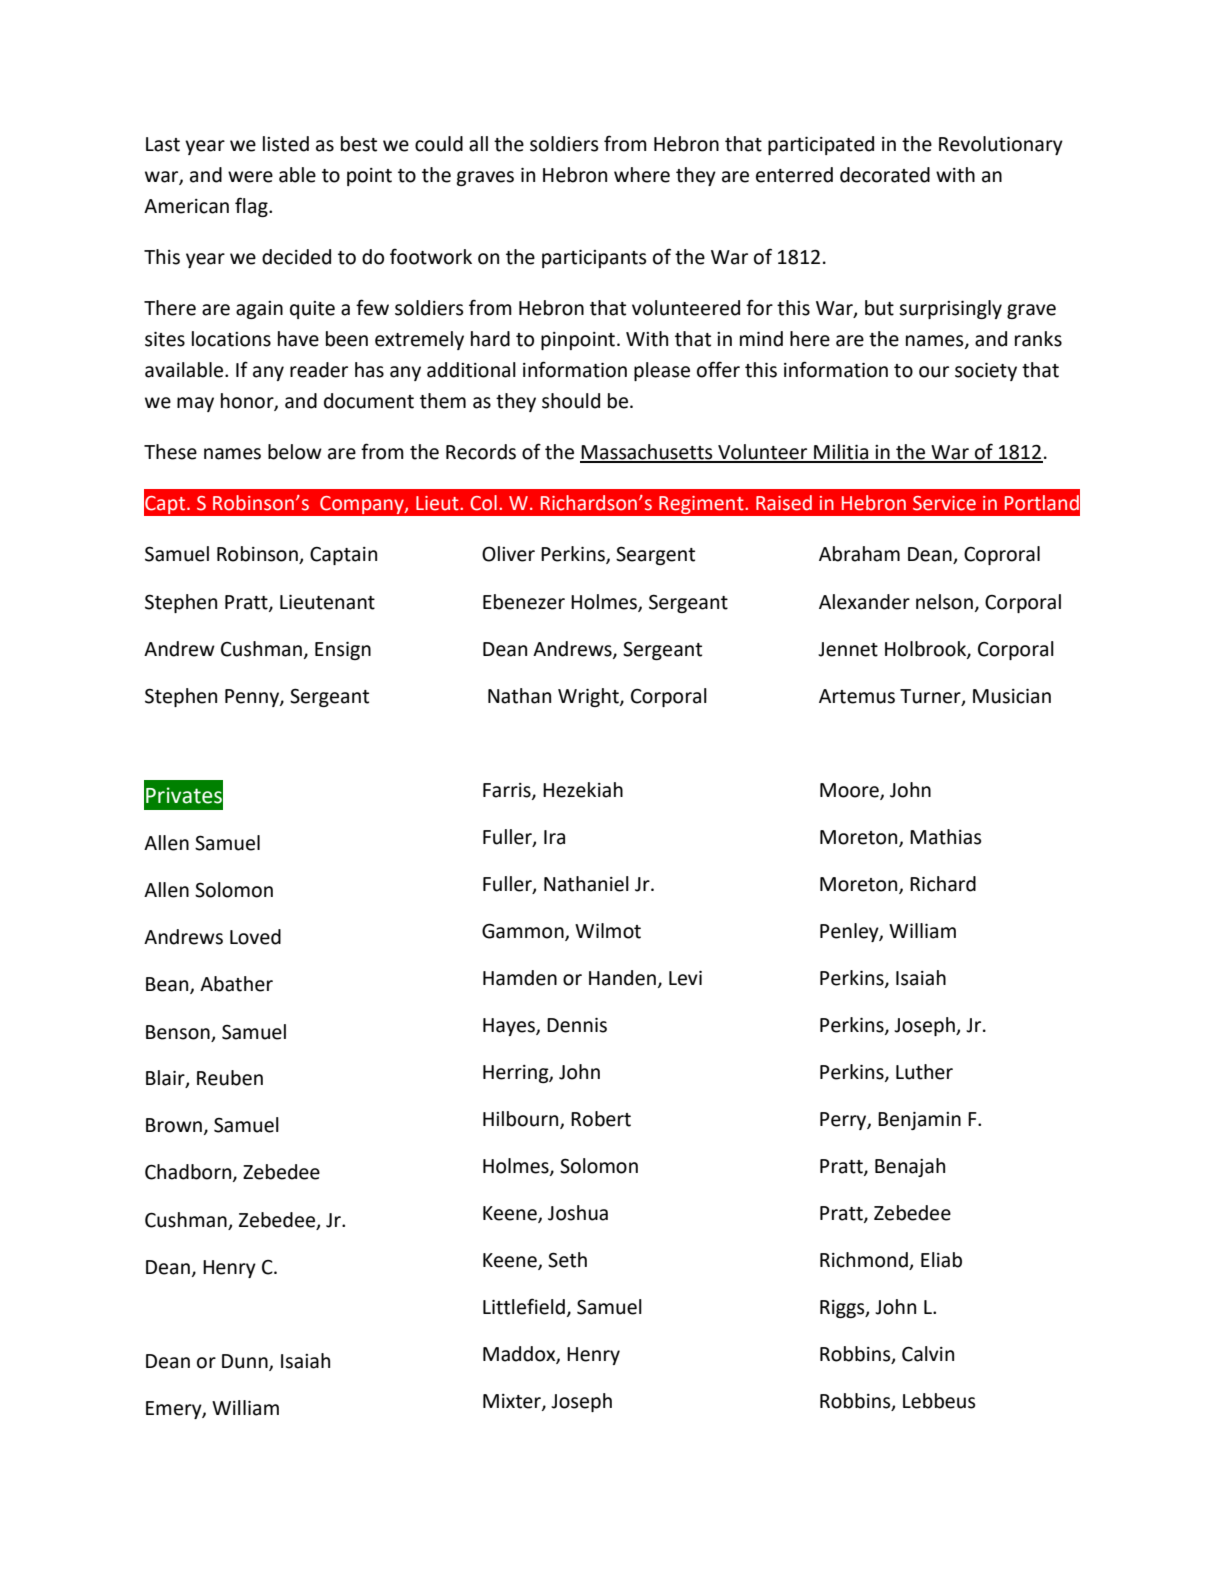 The image size is (1228, 1590). I want to click on Calvin, so click(928, 1354).
